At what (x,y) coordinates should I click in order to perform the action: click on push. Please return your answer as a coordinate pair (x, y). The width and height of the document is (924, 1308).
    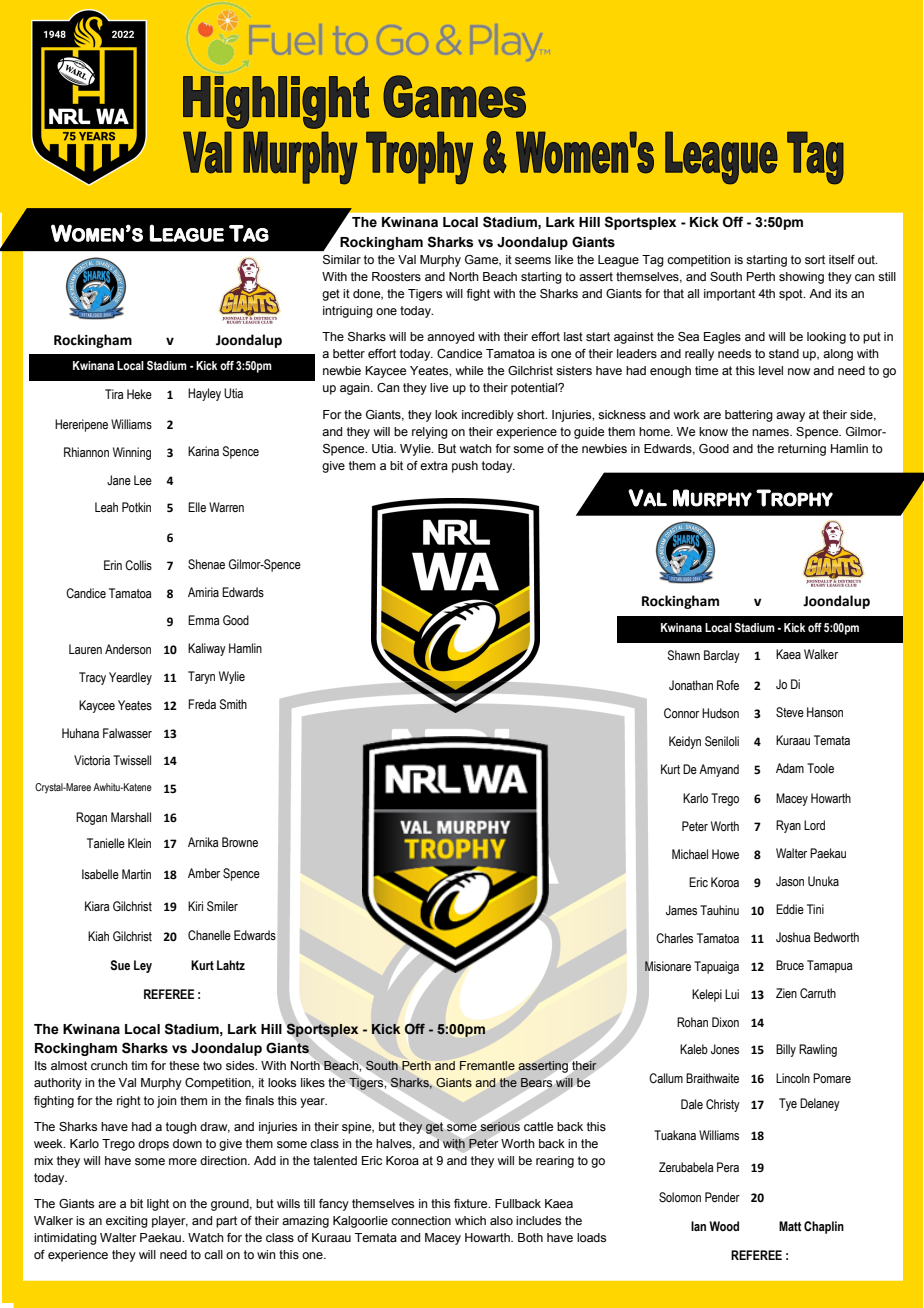
    Looking at the image, I should click on (465, 467).
